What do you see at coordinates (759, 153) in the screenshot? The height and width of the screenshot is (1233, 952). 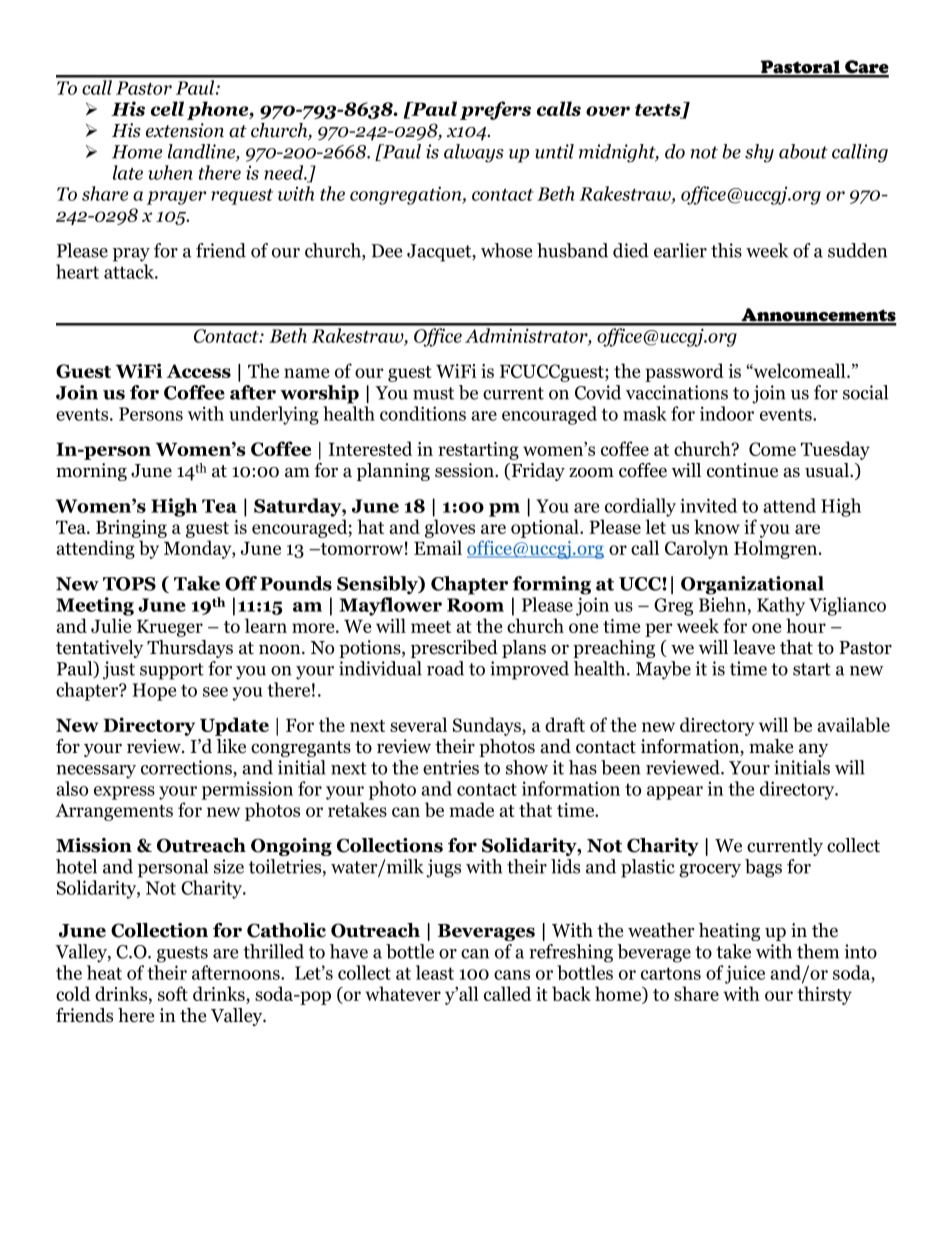 I see `shy` at bounding box center [759, 153].
